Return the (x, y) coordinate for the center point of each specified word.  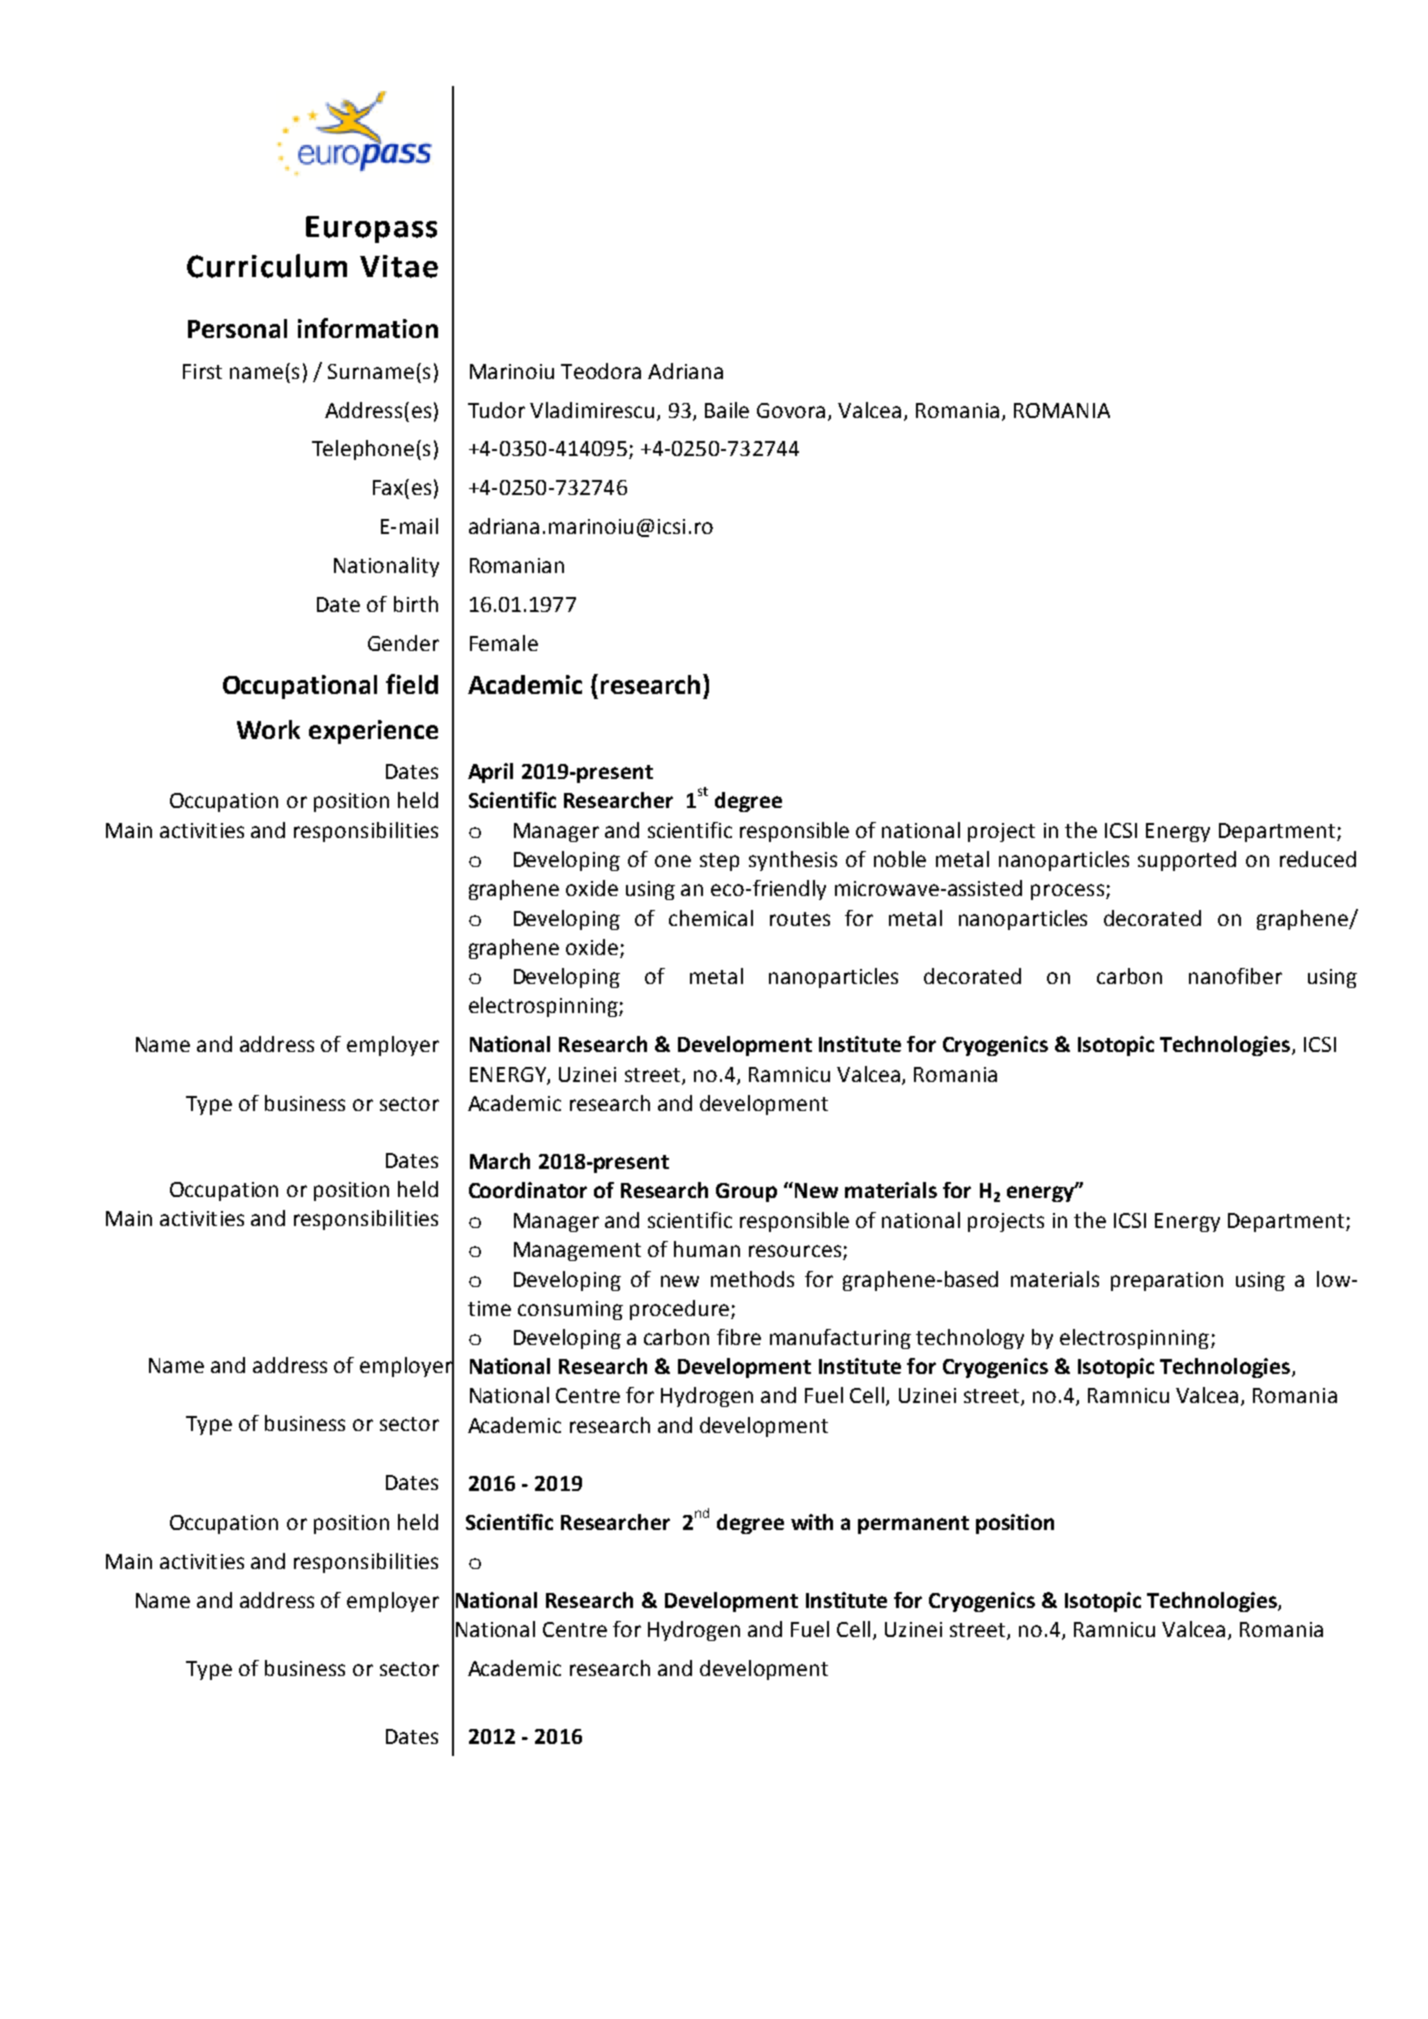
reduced (1318, 859)
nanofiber (1235, 976)
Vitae (399, 266)
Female (504, 643)
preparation (1167, 1281)
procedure (679, 1310)
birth (416, 604)
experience (373, 732)
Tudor (496, 410)
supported (1187, 861)
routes (800, 919)
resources (795, 1251)
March (500, 1161)
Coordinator (528, 1190)
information (368, 328)
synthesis (793, 861)
